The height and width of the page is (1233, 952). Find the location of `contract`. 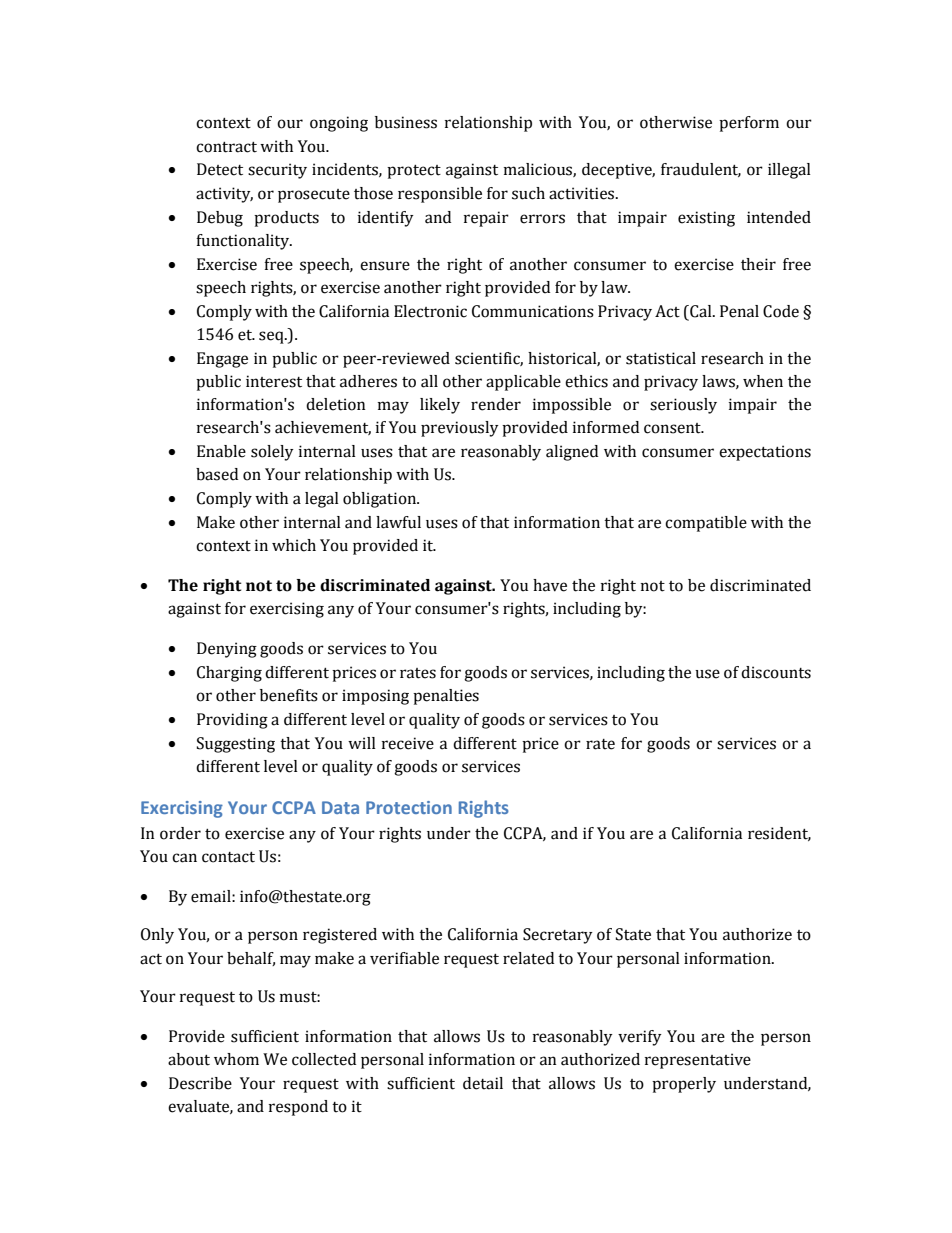

contract is located at coordinates (226, 147).
